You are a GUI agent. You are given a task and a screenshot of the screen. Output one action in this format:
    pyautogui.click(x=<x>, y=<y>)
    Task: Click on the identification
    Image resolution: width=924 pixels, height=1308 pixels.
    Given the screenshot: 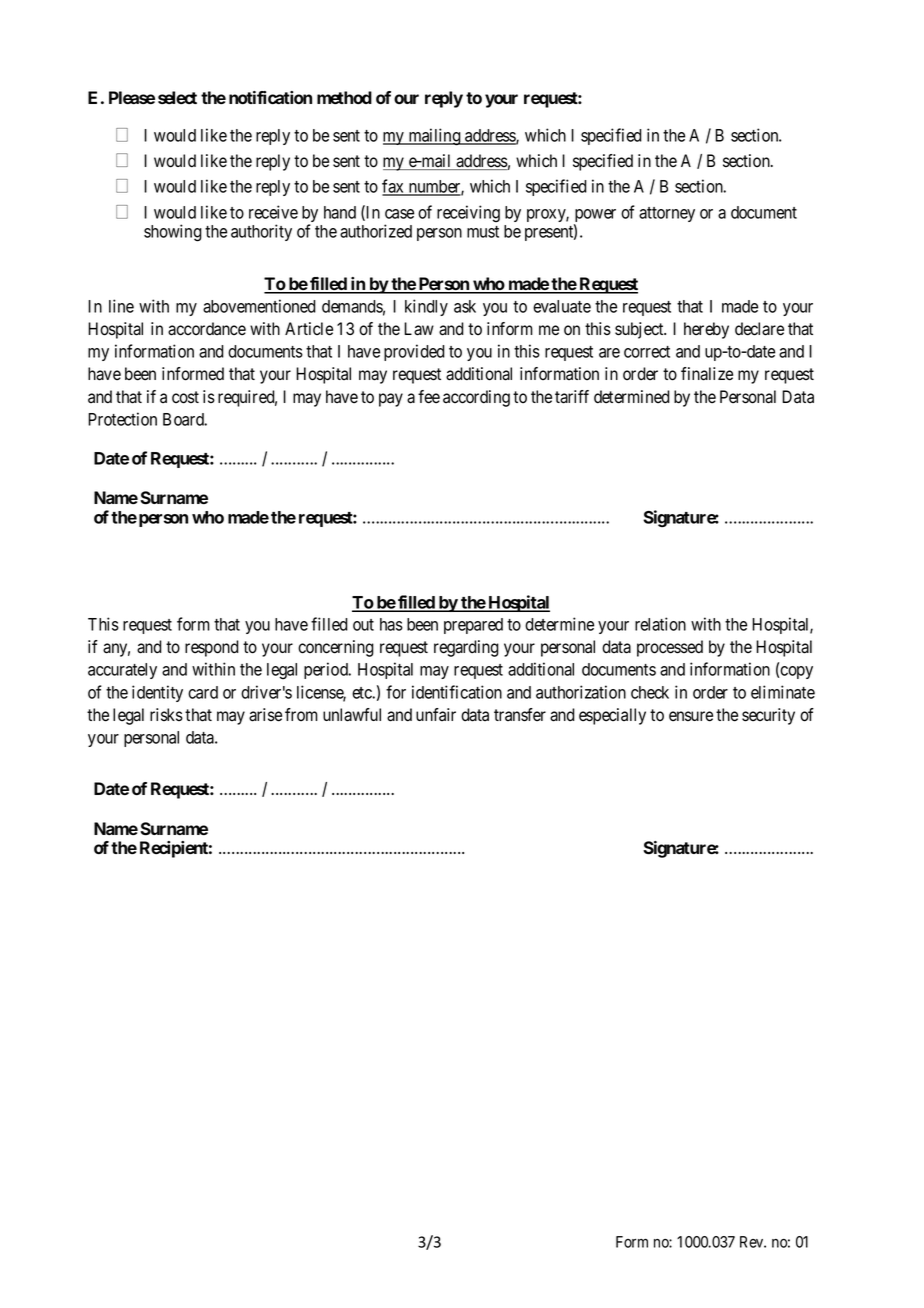 What is the action you would take?
    pyautogui.click(x=457, y=692)
